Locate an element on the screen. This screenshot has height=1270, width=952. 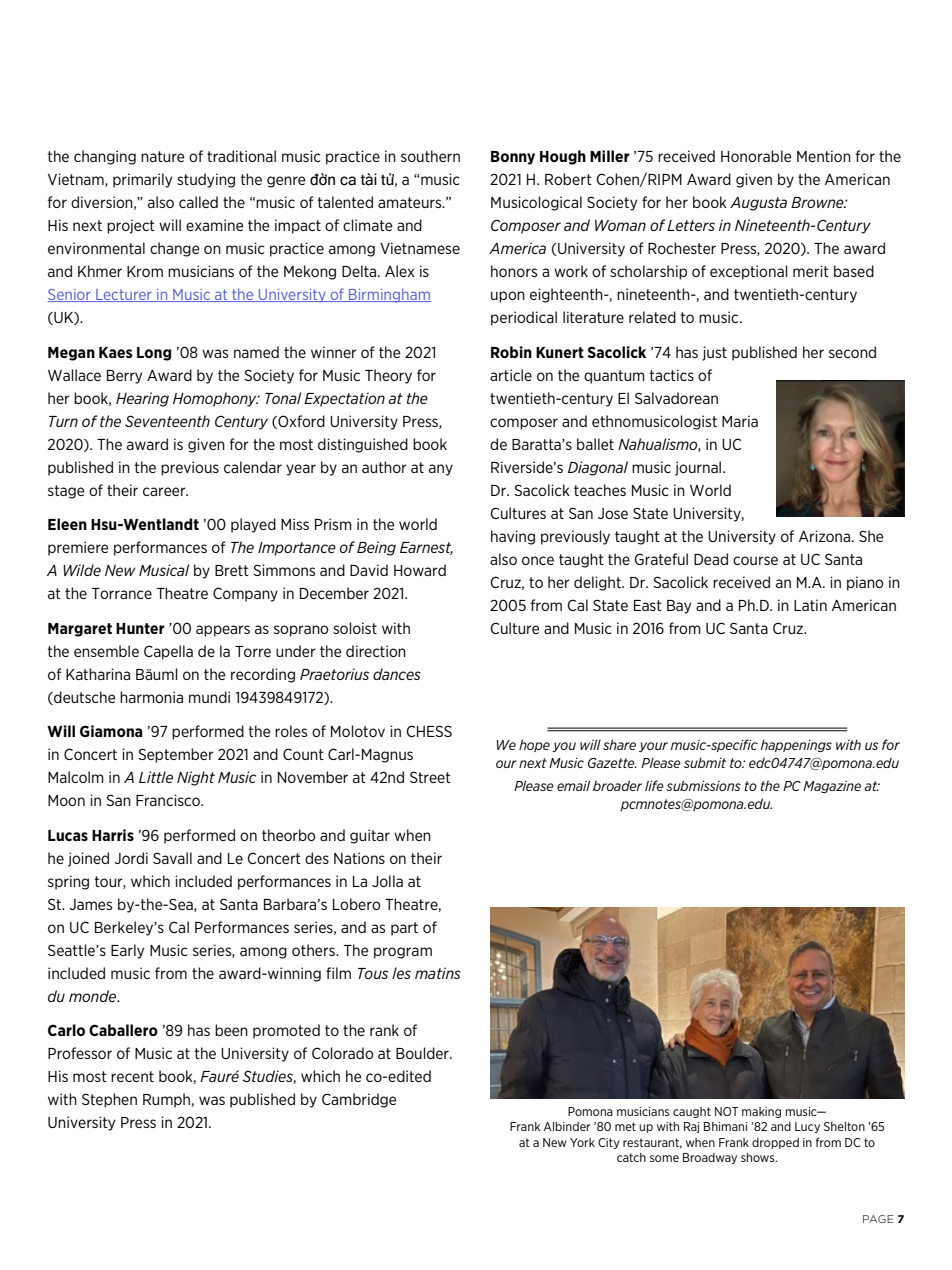
Little is located at coordinates (156, 777).
